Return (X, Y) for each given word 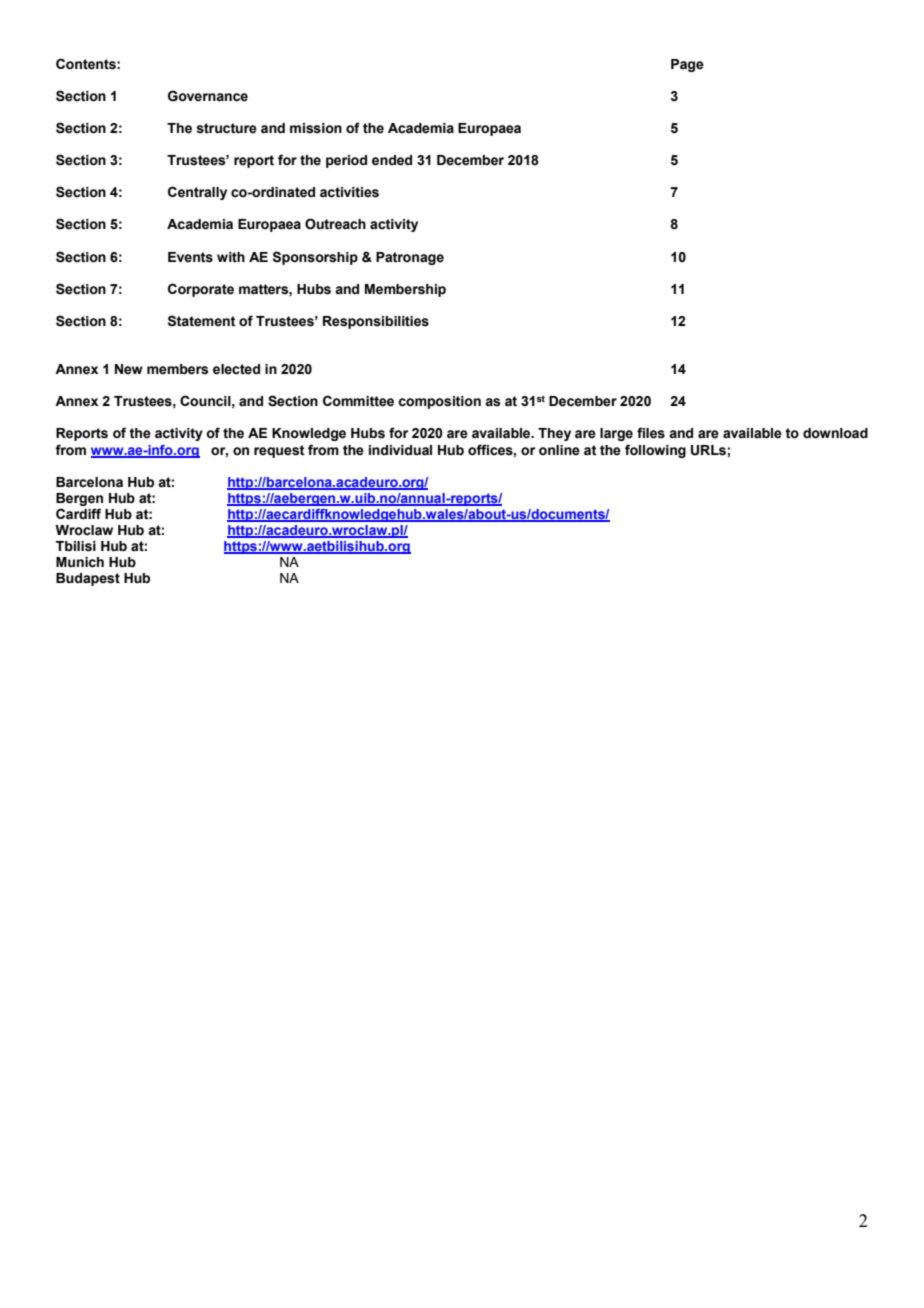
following (655, 451)
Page (687, 65)
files (651, 433)
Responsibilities (376, 322)
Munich (80, 562)
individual (400, 450)
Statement (202, 321)
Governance (208, 96)
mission (316, 128)
